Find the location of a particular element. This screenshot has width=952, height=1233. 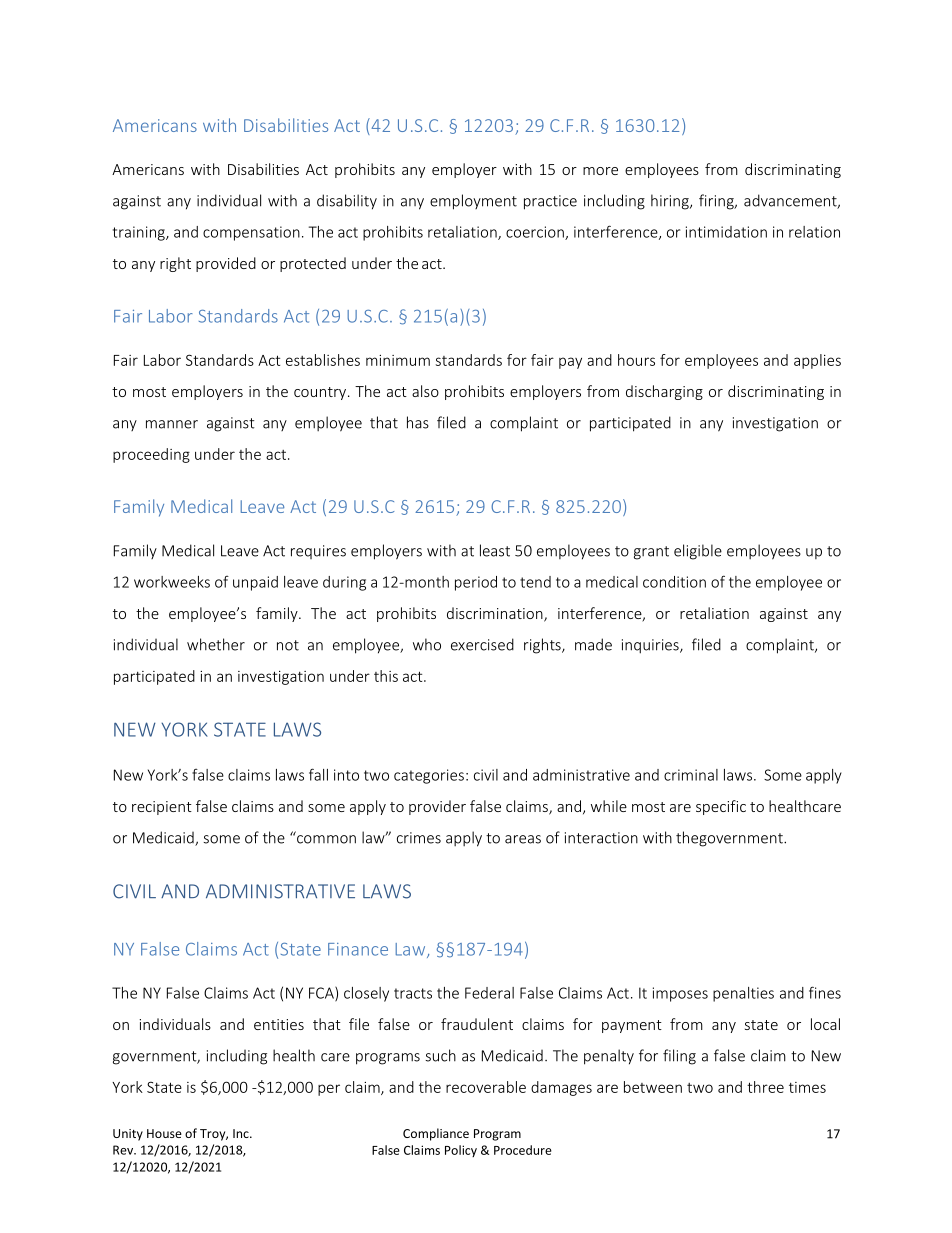

exercised is located at coordinates (482, 644).
